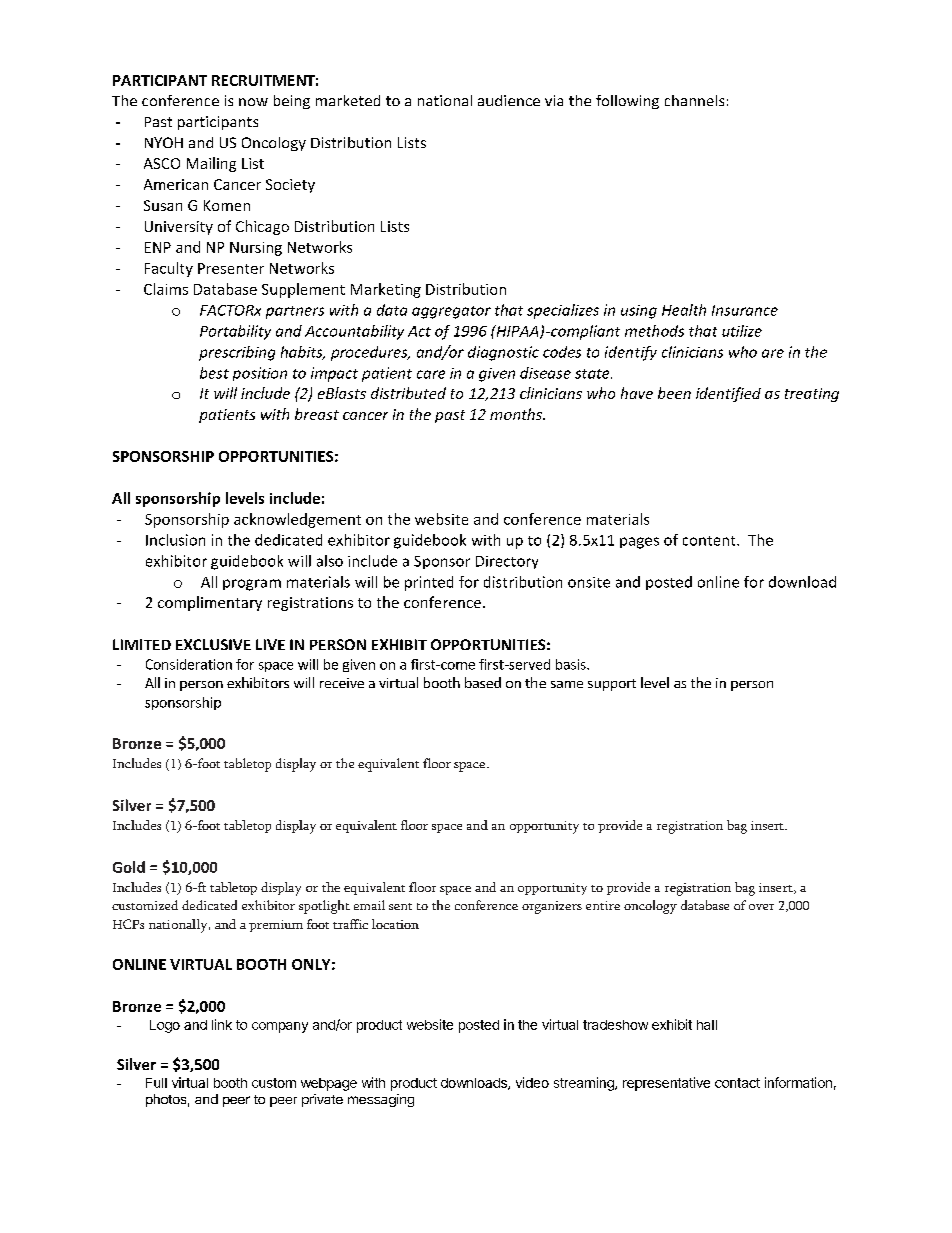 This screenshot has height=1233, width=952. What do you see at coordinates (694, 100) in the screenshot?
I see `channels` at bounding box center [694, 100].
